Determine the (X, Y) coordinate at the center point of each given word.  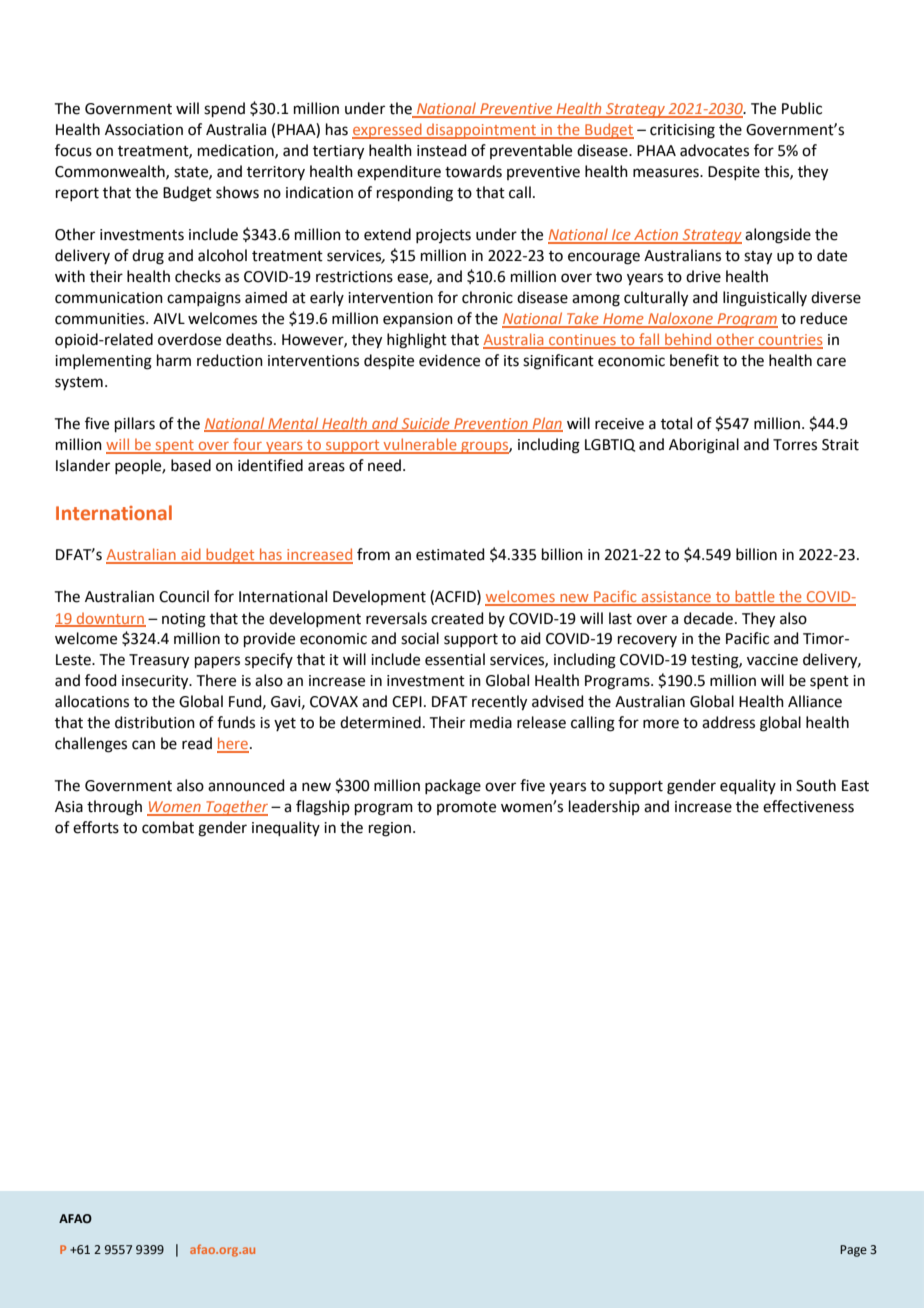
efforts (96, 827)
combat (168, 827)
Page (853, 1251)
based (191, 465)
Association (144, 130)
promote (466, 808)
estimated (450, 554)
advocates (714, 150)
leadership (604, 807)
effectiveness (808, 806)
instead (442, 150)
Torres (795, 445)
